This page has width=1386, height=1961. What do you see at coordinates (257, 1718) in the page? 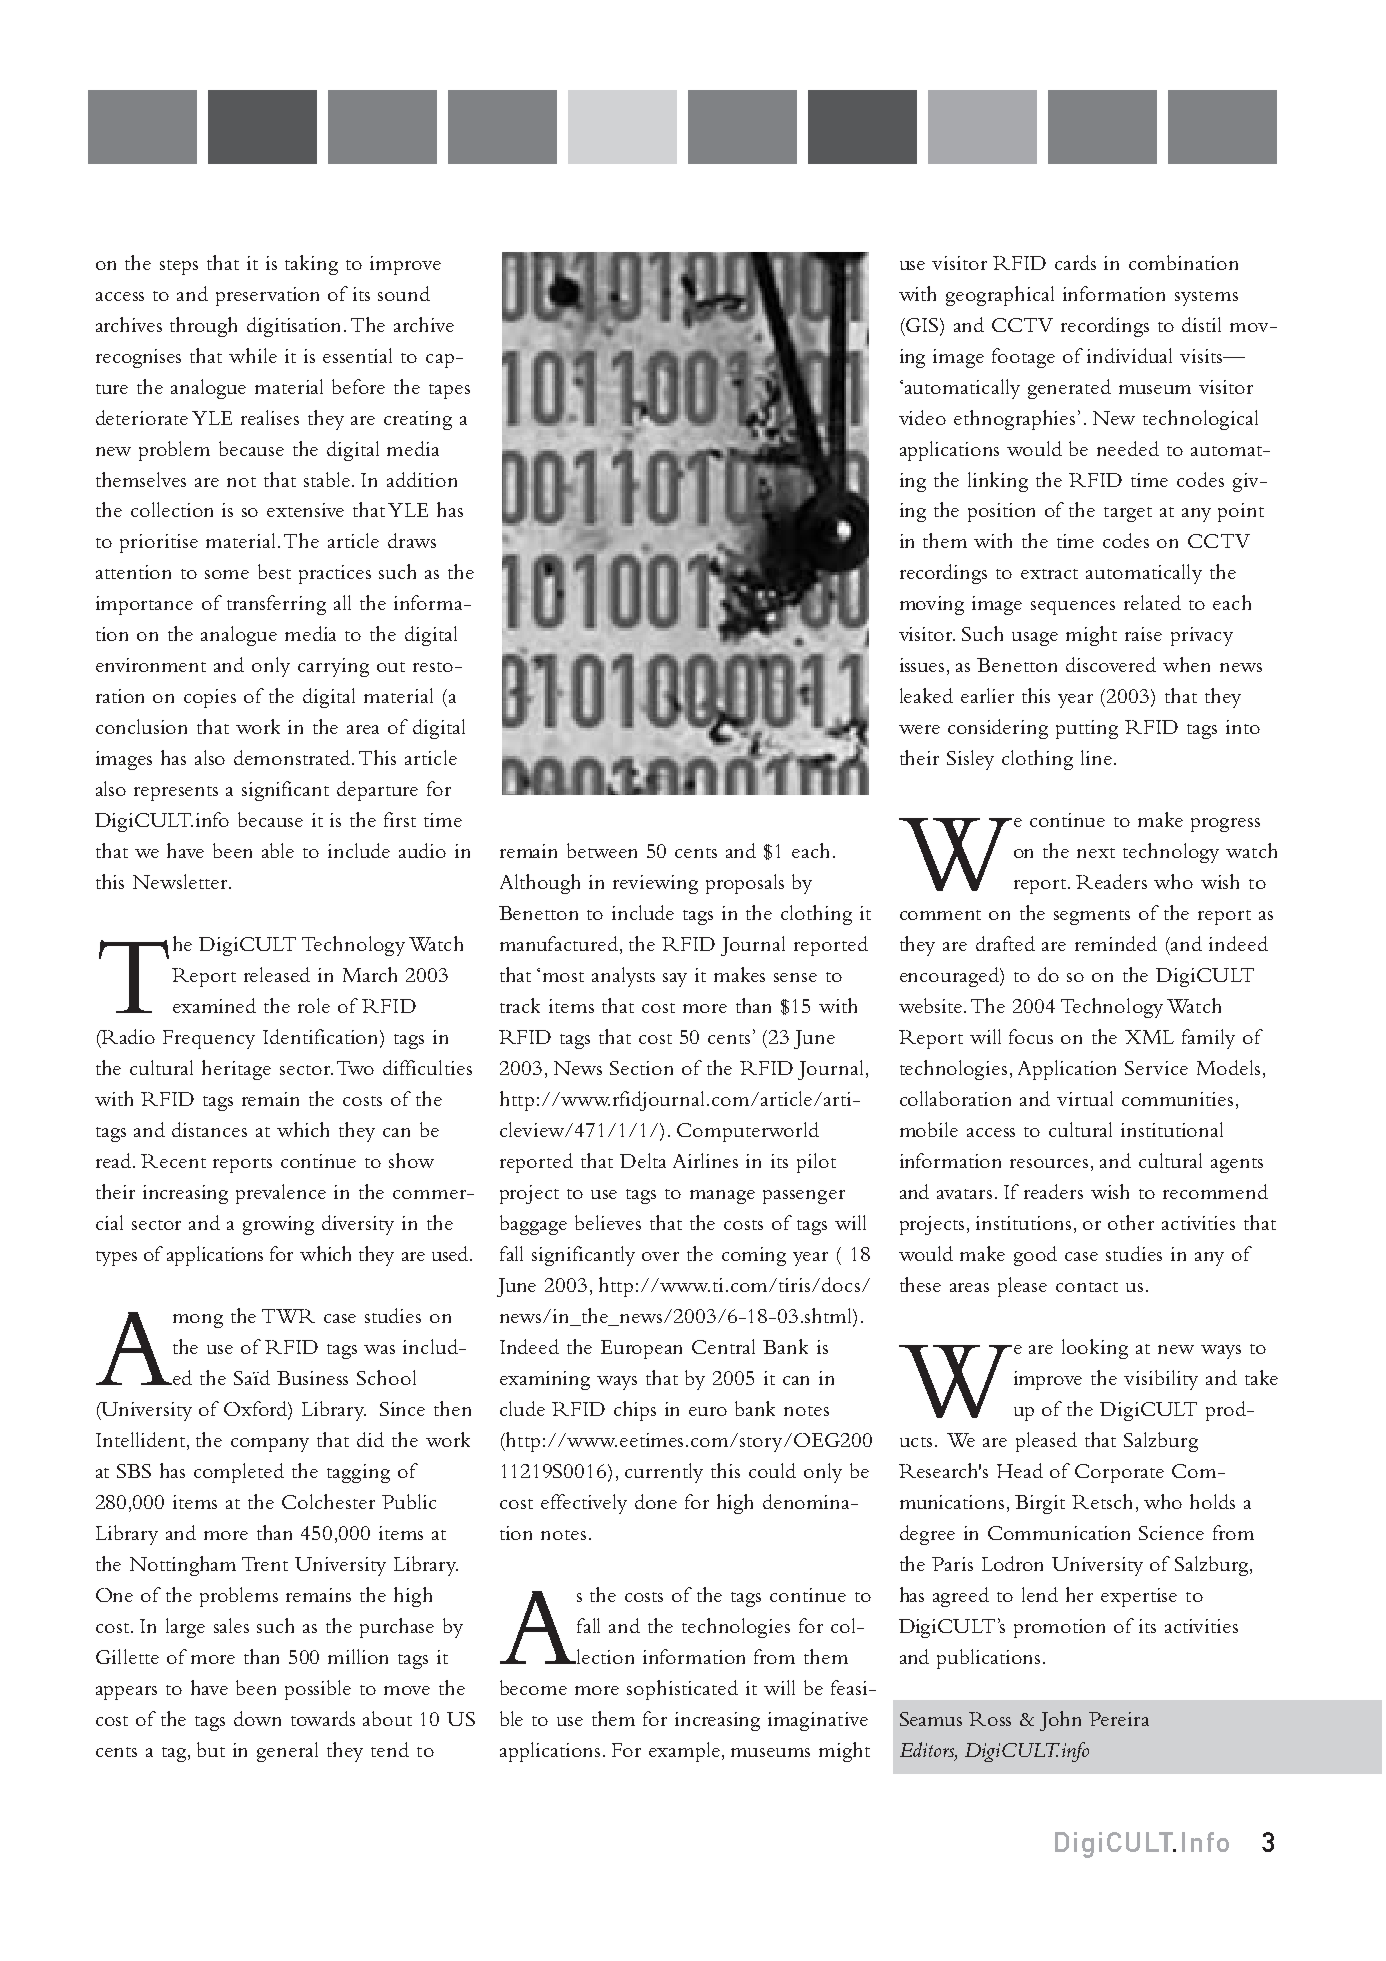
I see `down` at bounding box center [257, 1718].
